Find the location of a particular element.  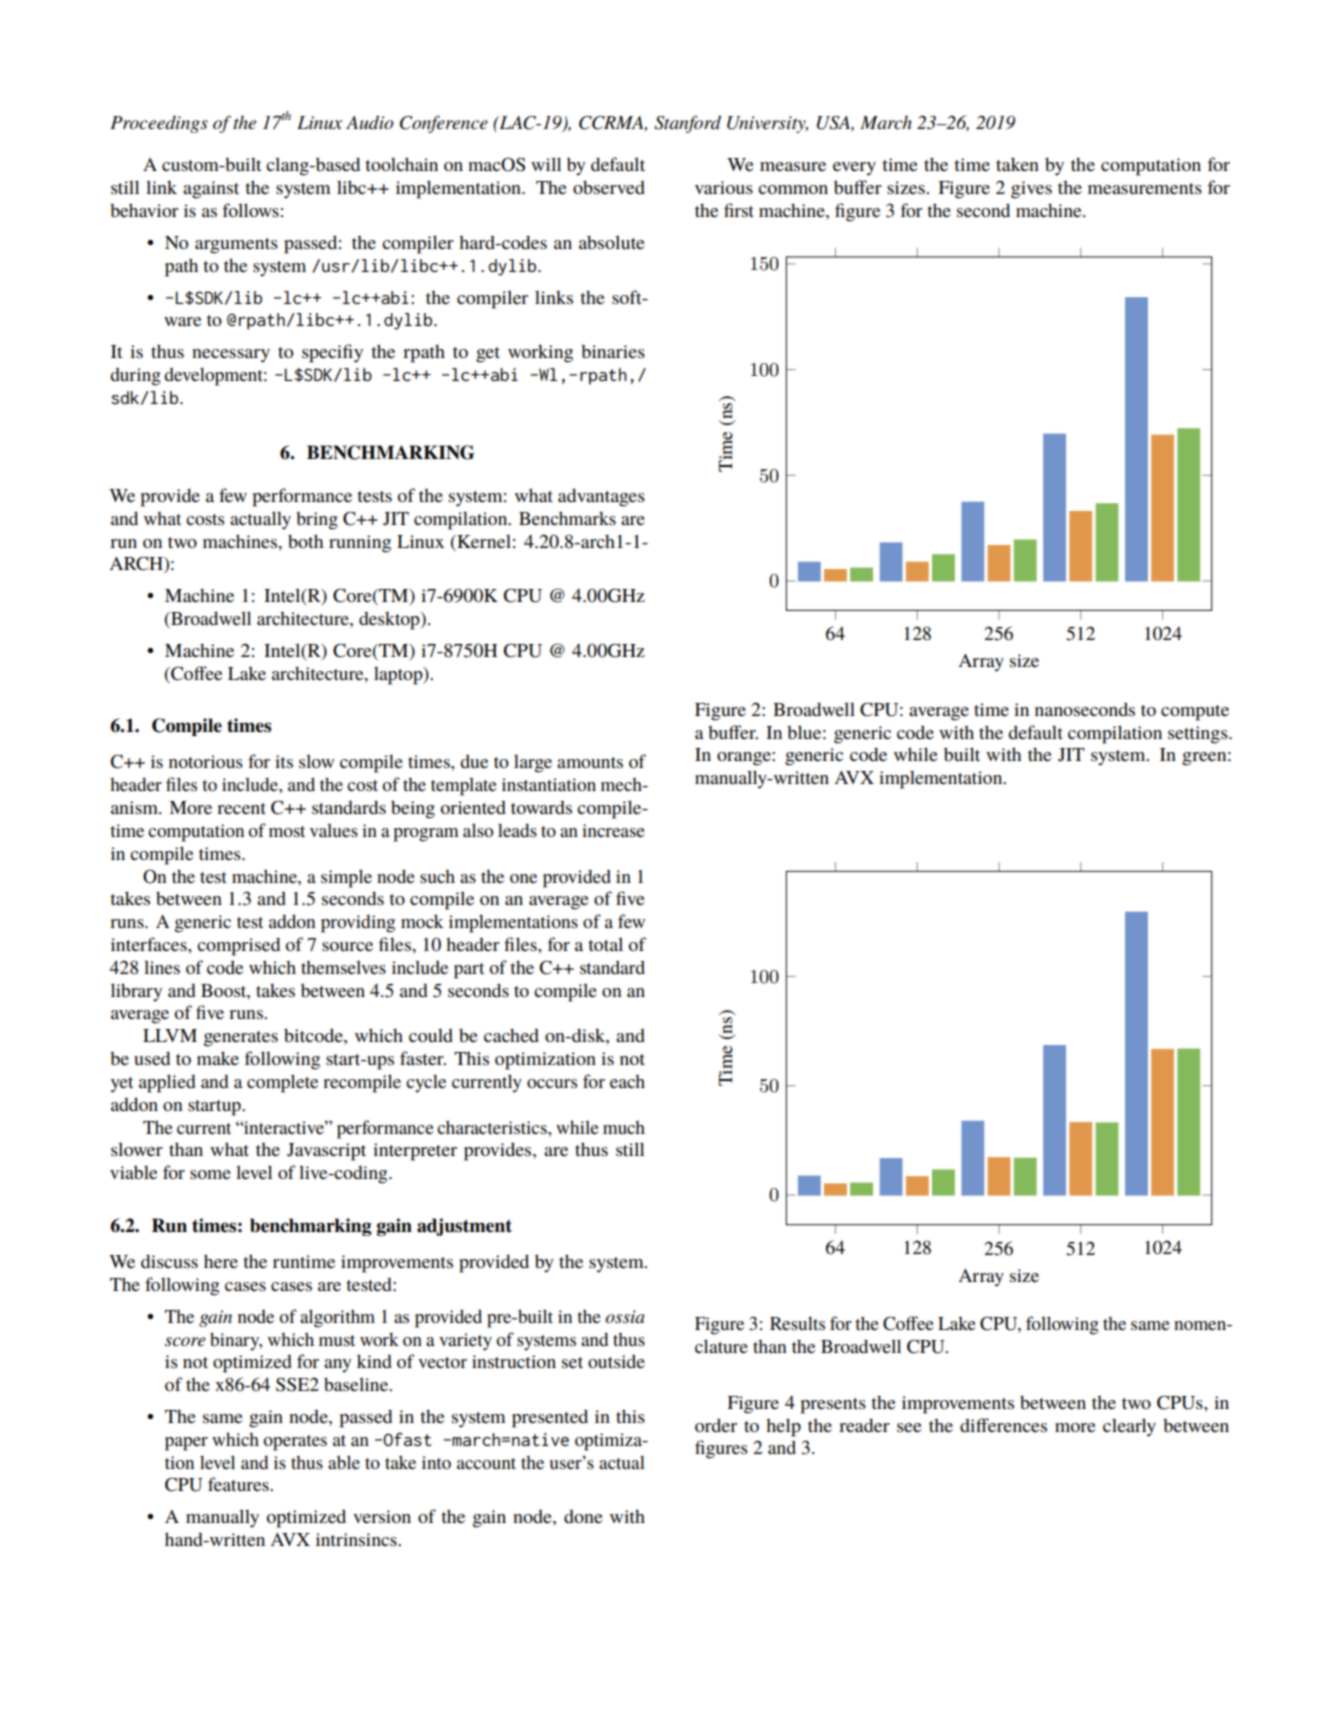

recent is located at coordinates (241, 808).
